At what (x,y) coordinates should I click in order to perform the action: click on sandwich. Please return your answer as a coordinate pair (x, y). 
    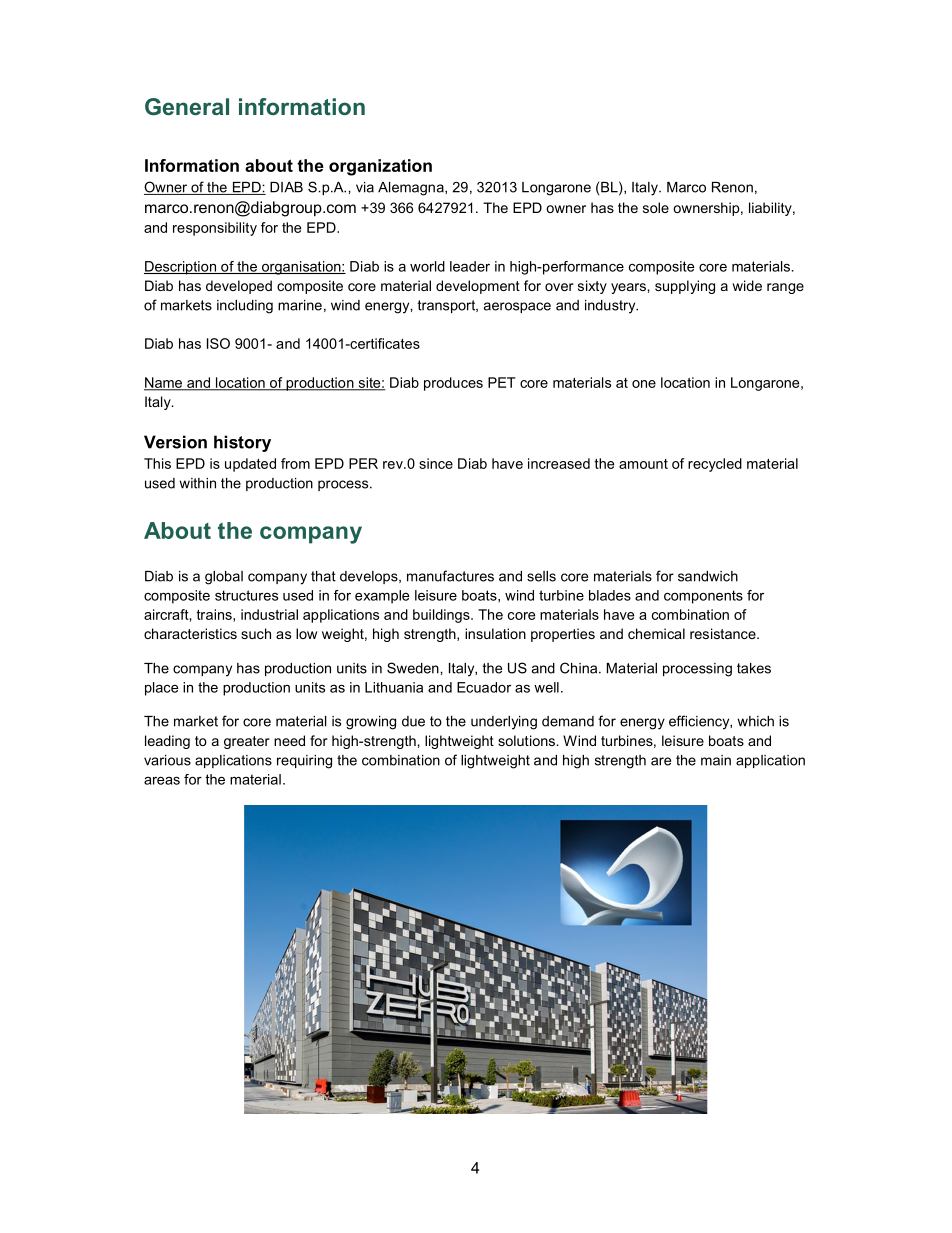
    Looking at the image, I should click on (708, 576).
